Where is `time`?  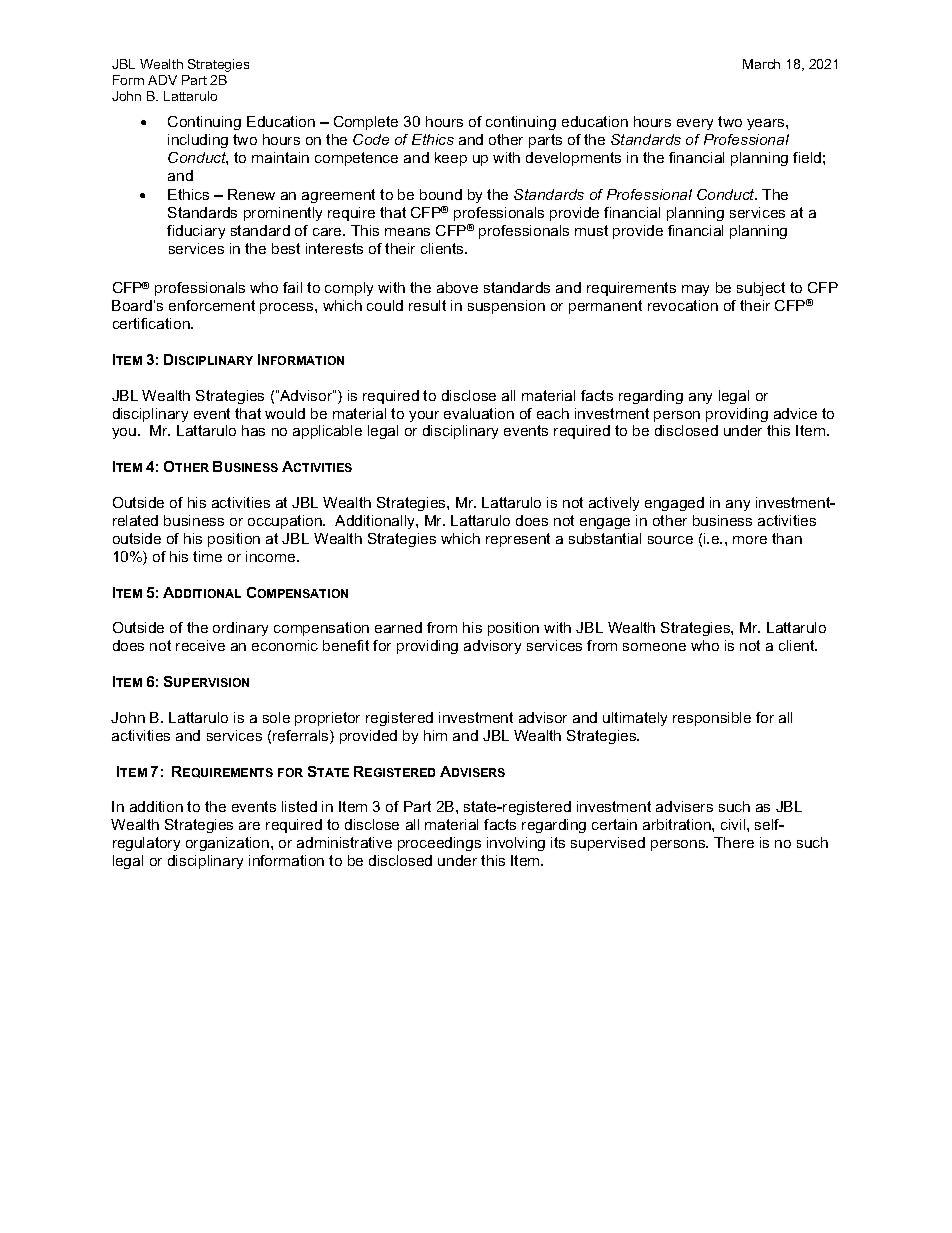
time is located at coordinates (207, 556).
